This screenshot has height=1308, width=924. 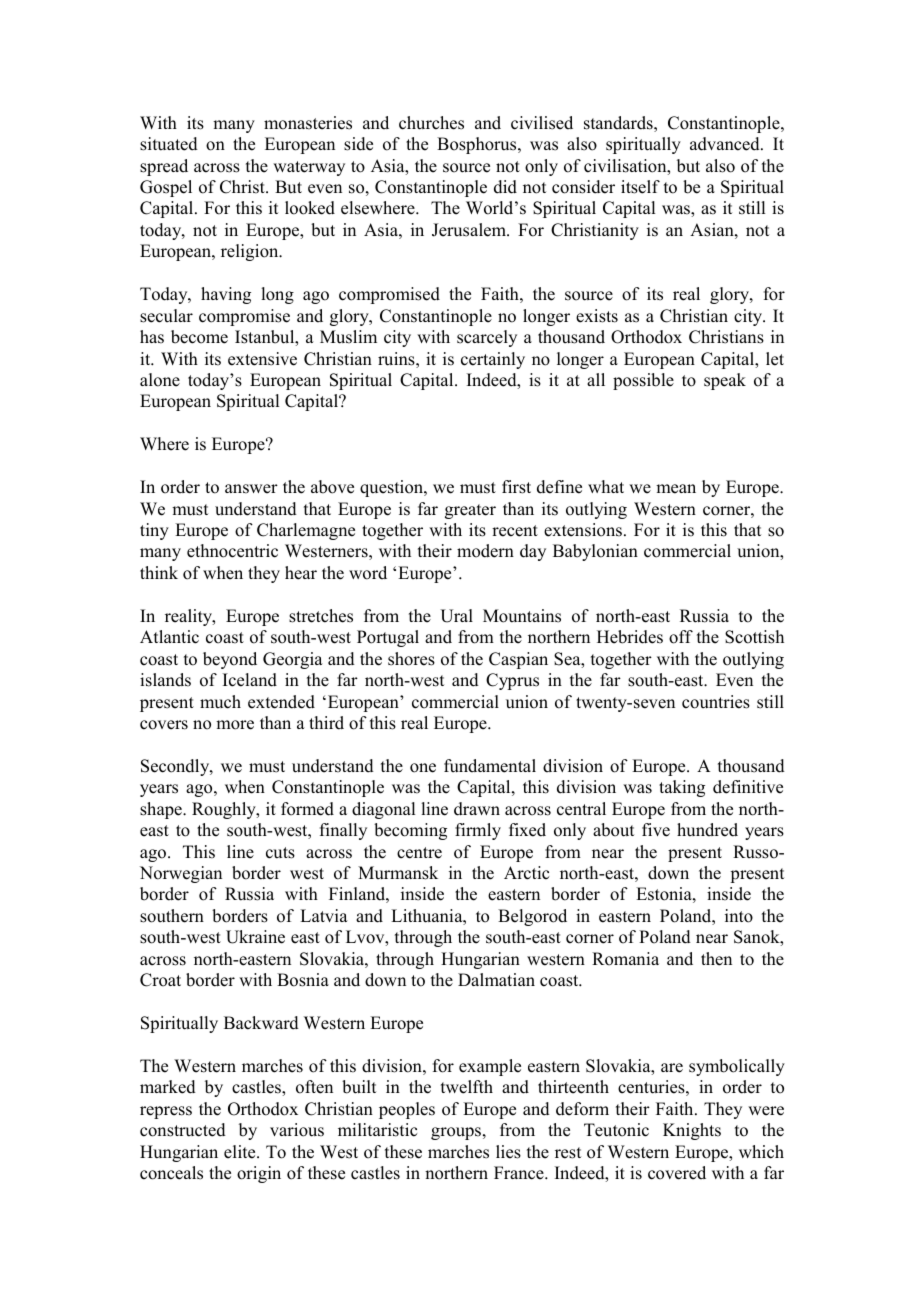 I want to click on elite, so click(x=241, y=1152).
